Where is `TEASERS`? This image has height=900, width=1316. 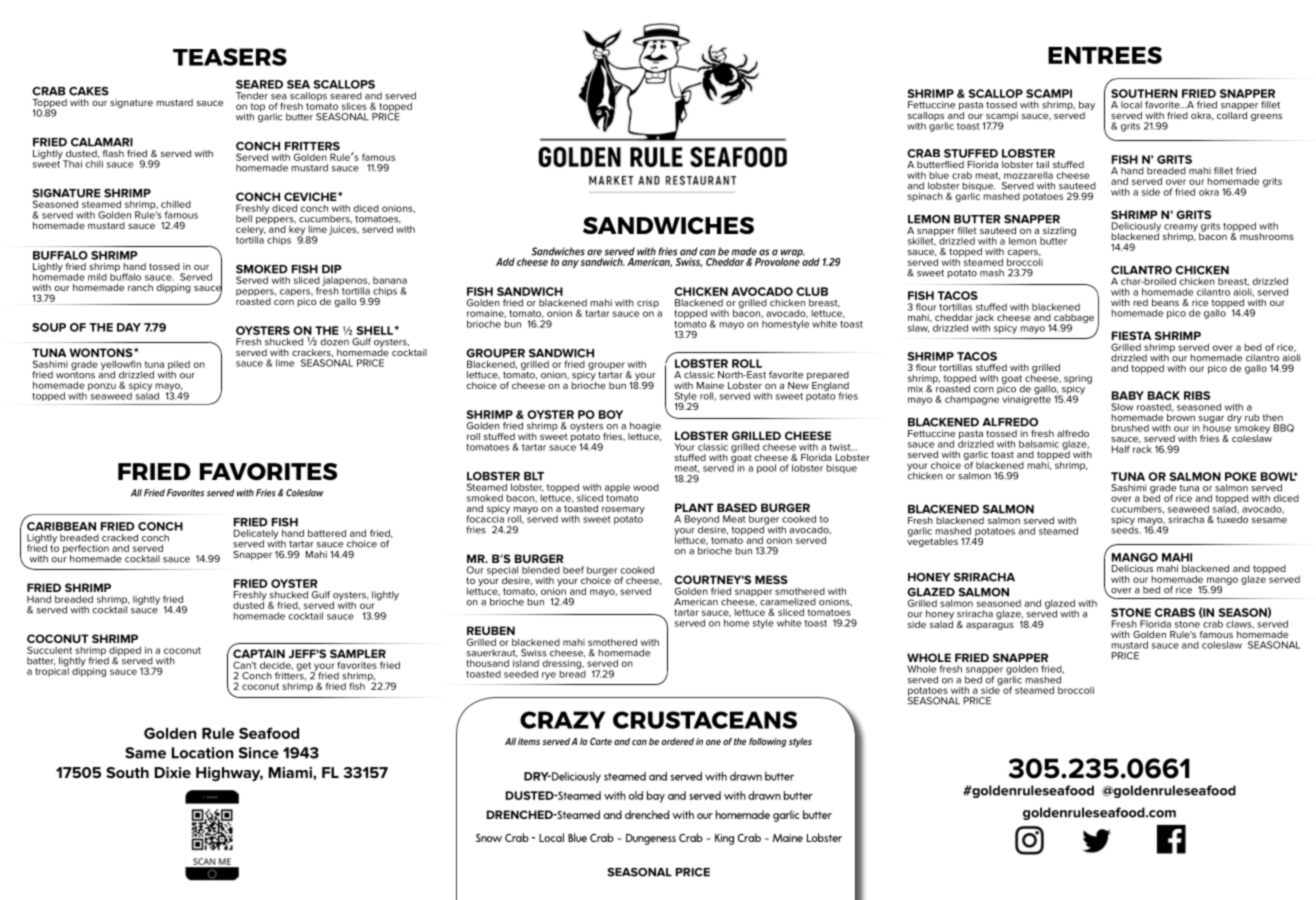 TEASERS is located at coordinates (230, 57).
